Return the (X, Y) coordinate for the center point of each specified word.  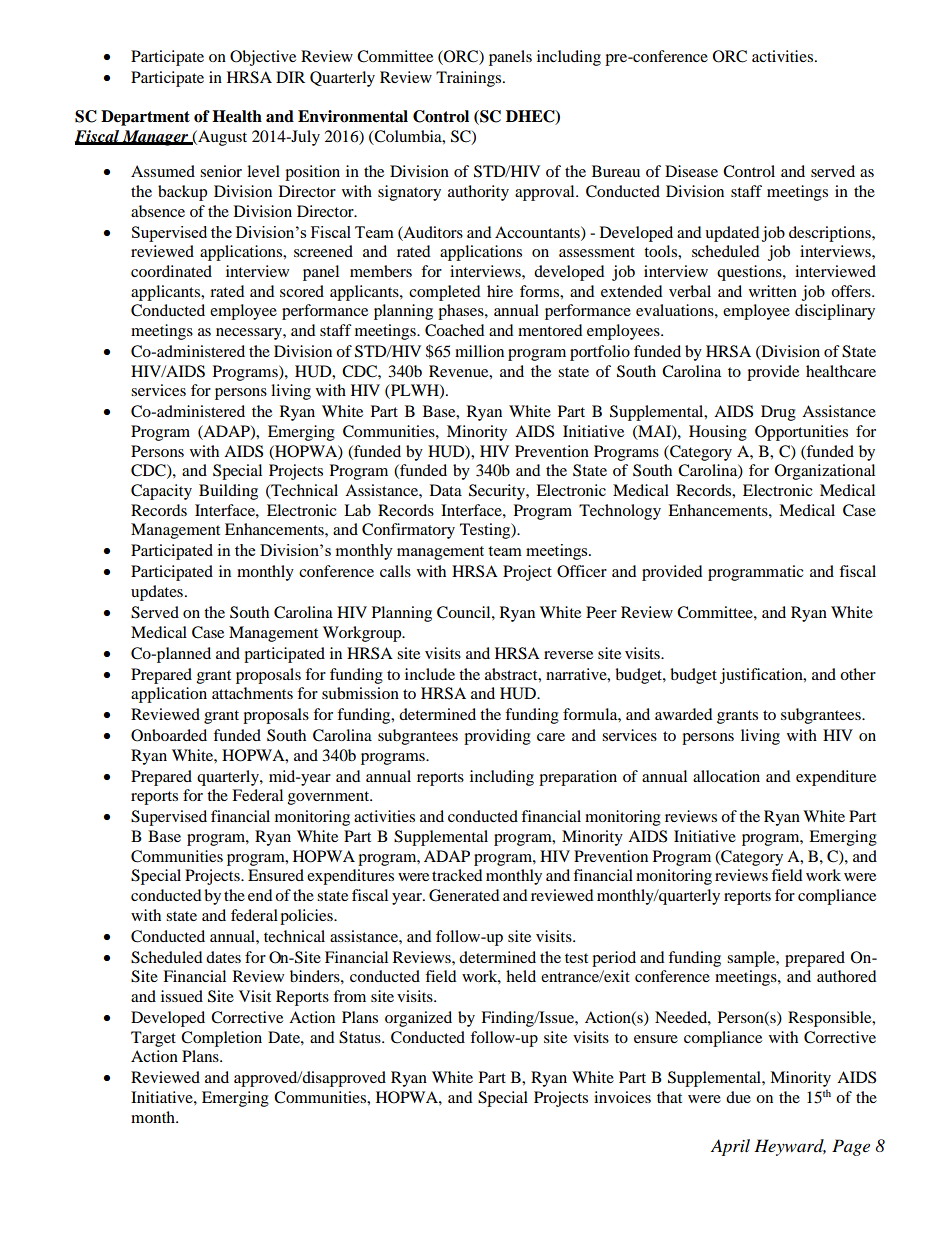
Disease (691, 171)
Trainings (470, 79)
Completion (221, 1039)
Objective (263, 58)
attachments (252, 693)
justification (762, 676)
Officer (582, 571)
